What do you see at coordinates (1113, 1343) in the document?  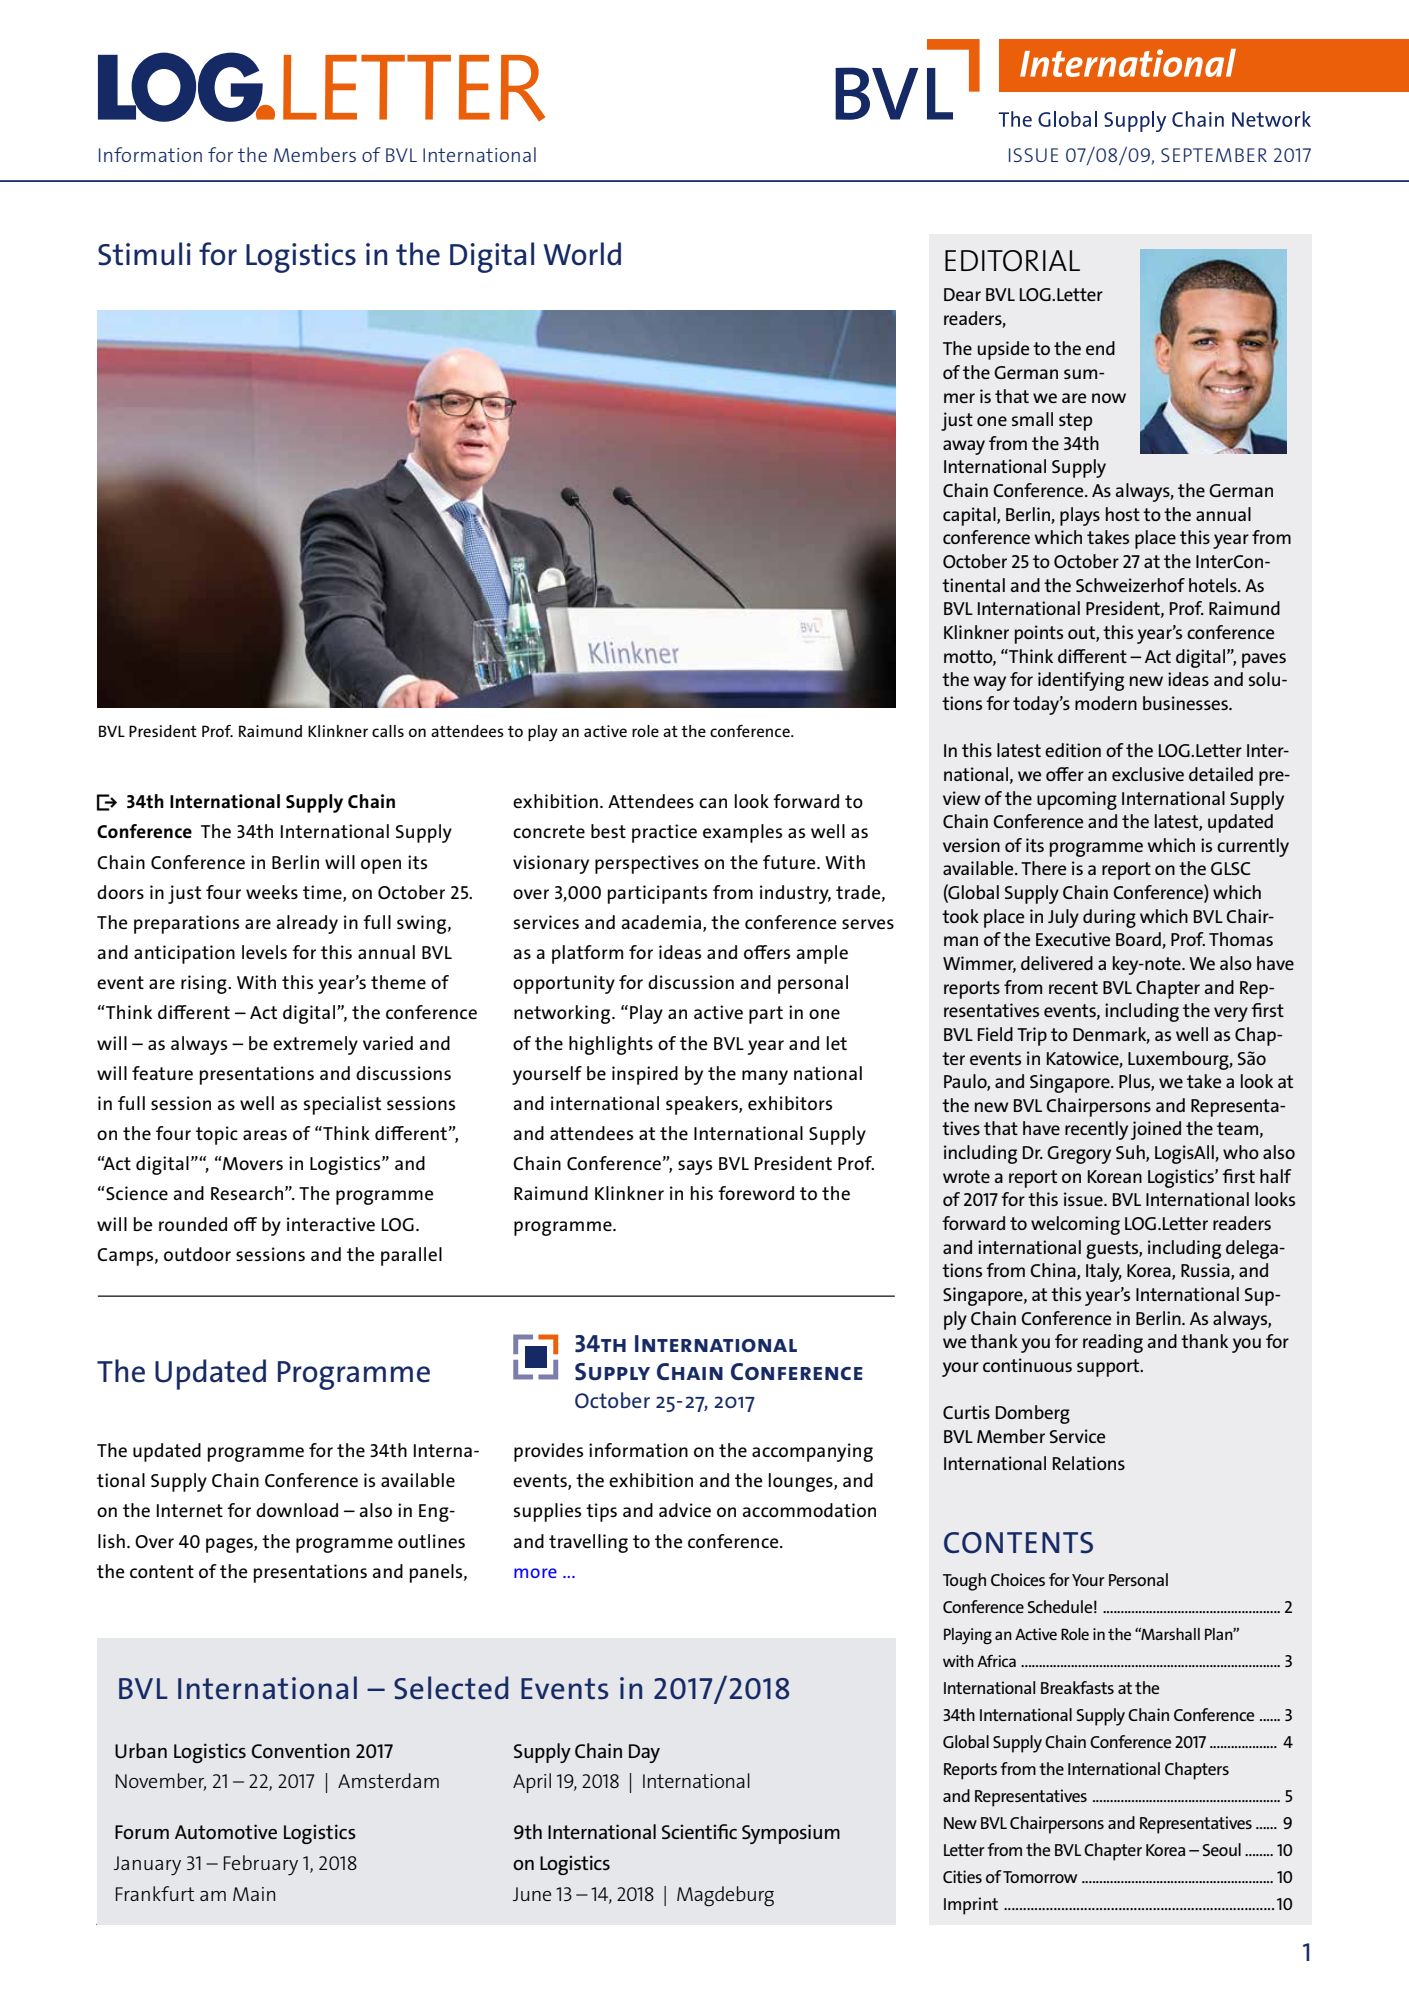 I see `reading` at bounding box center [1113, 1343].
